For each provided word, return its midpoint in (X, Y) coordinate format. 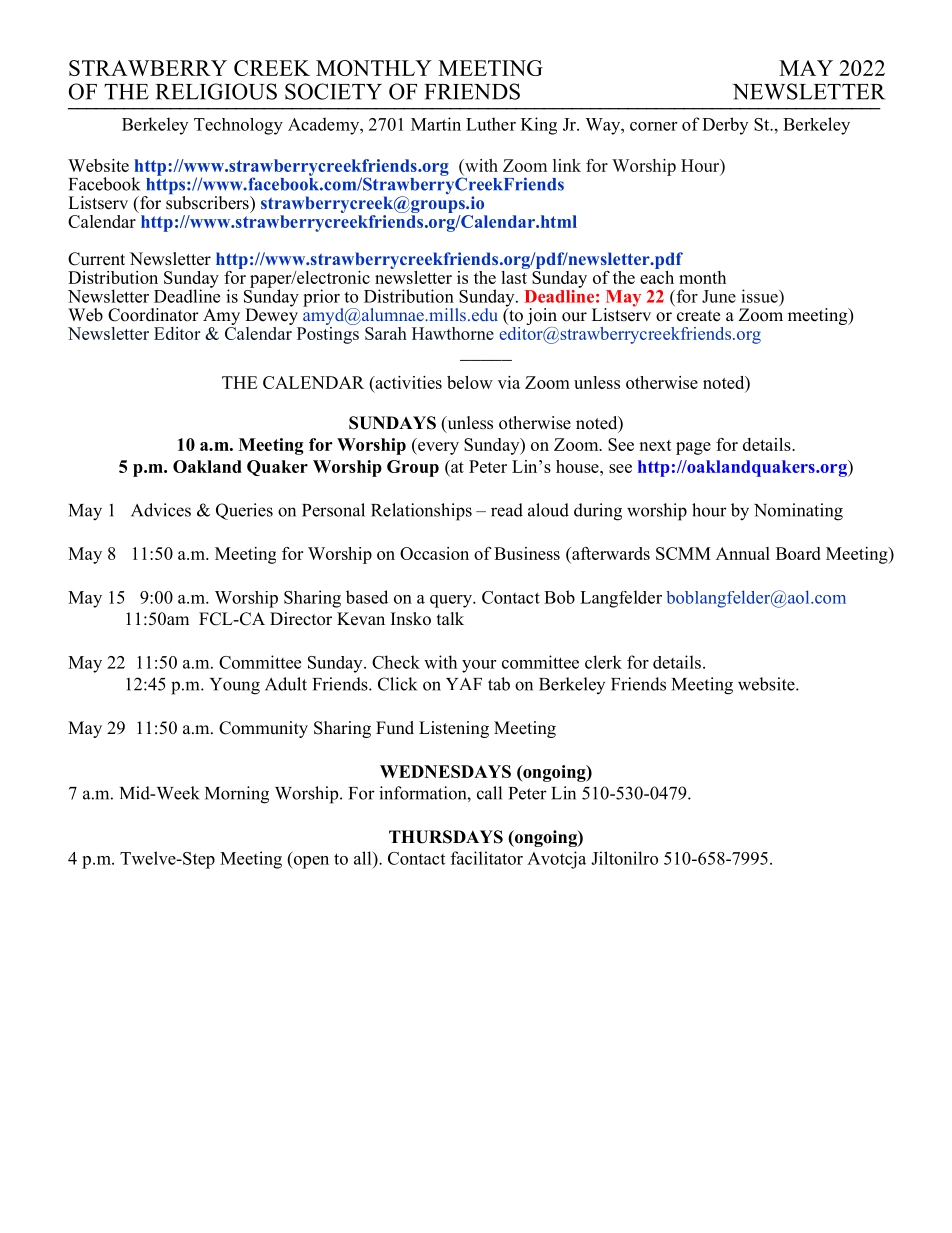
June (719, 296)
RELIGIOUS (216, 91)
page (693, 448)
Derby (725, 126)
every (437, 448)
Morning (237, 795)
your (479, 666)
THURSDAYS (446, 837)
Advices (161, 510)
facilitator (487, 858)
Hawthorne (453, 333)
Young (235, 686)
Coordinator (153, 315)
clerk (603, 662)
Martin (436, 124)
